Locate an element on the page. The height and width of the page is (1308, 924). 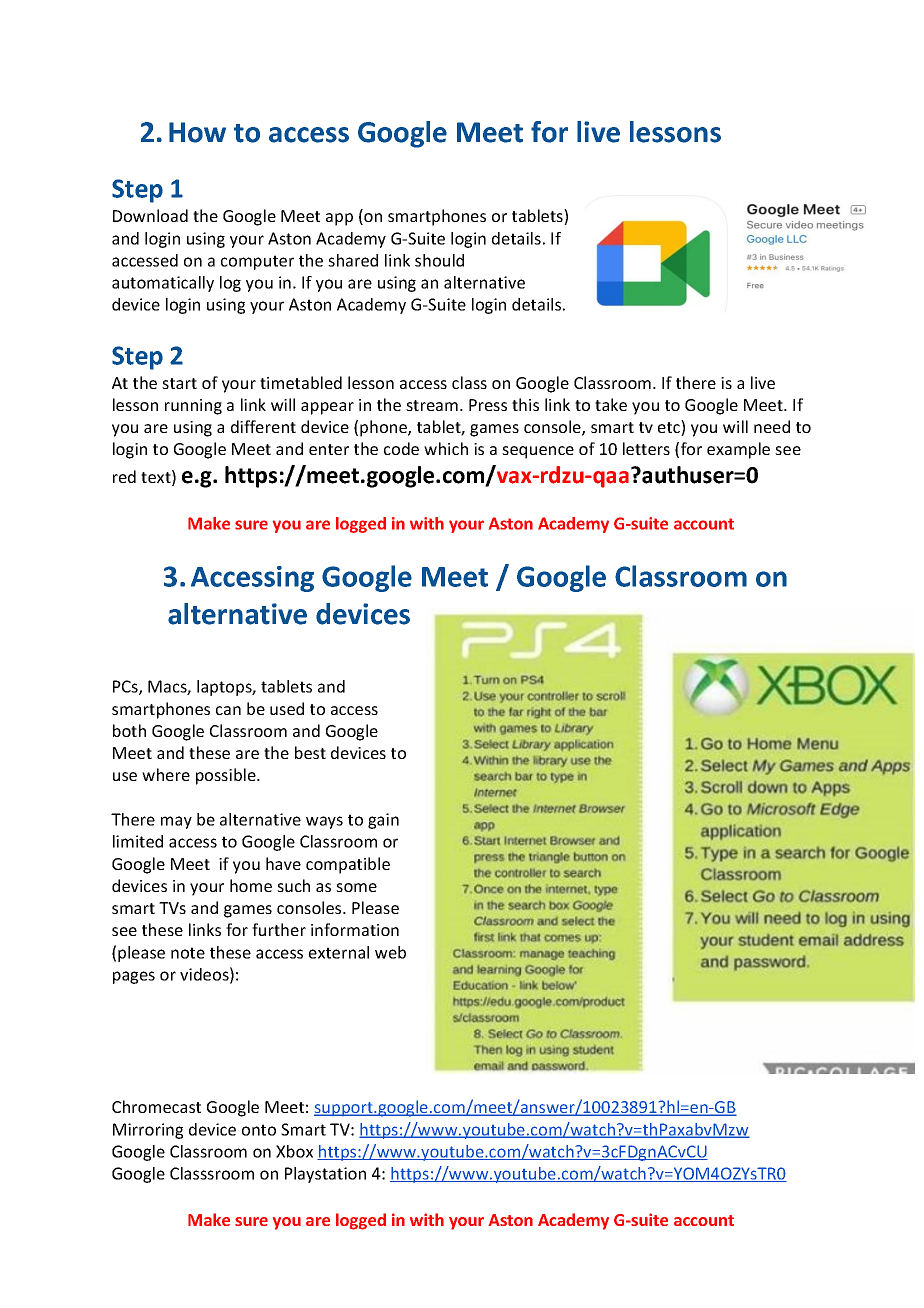
onto is located at coordinates (259, 1130).
